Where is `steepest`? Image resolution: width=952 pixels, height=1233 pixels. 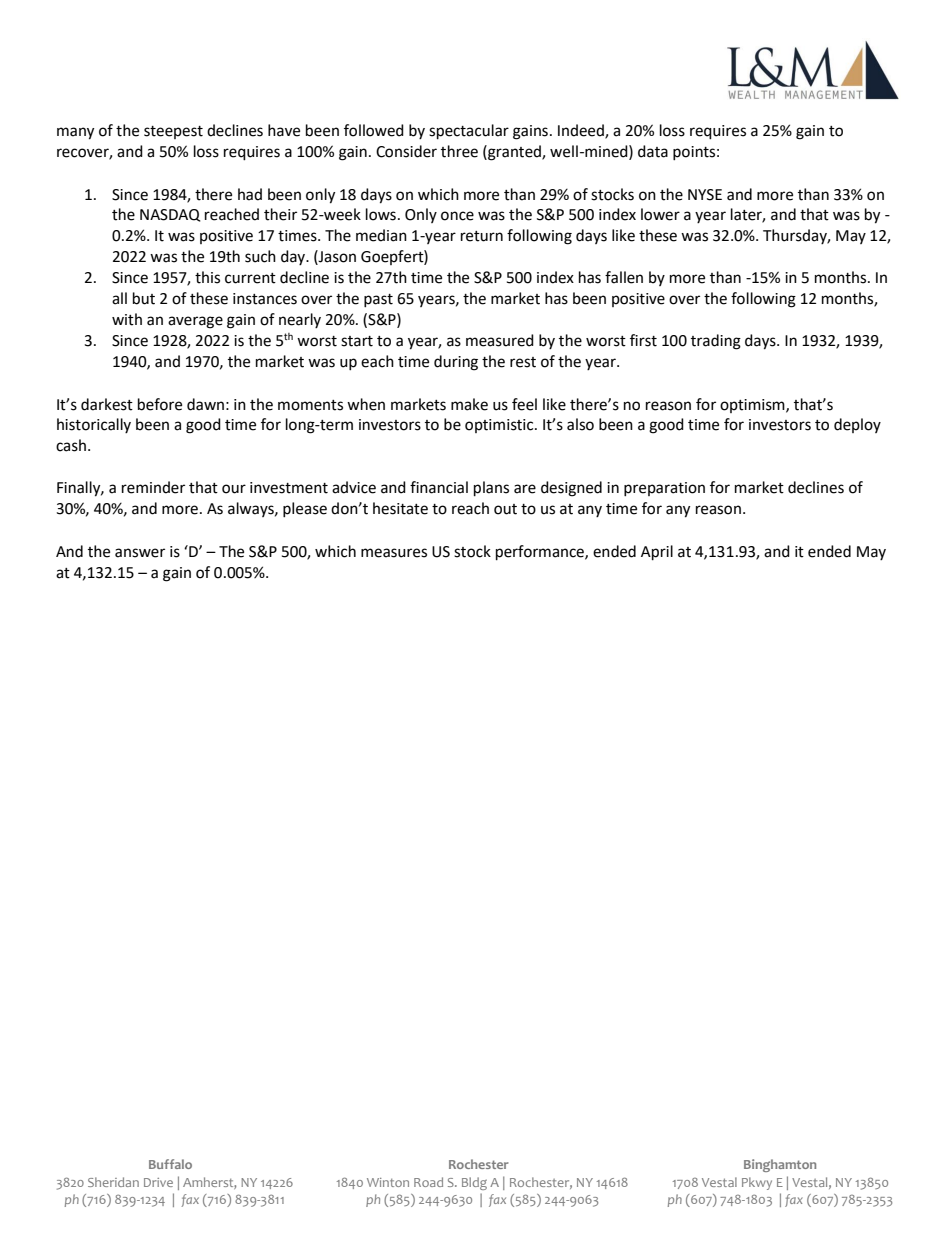
steepest is located at coordinates (173, 132).
